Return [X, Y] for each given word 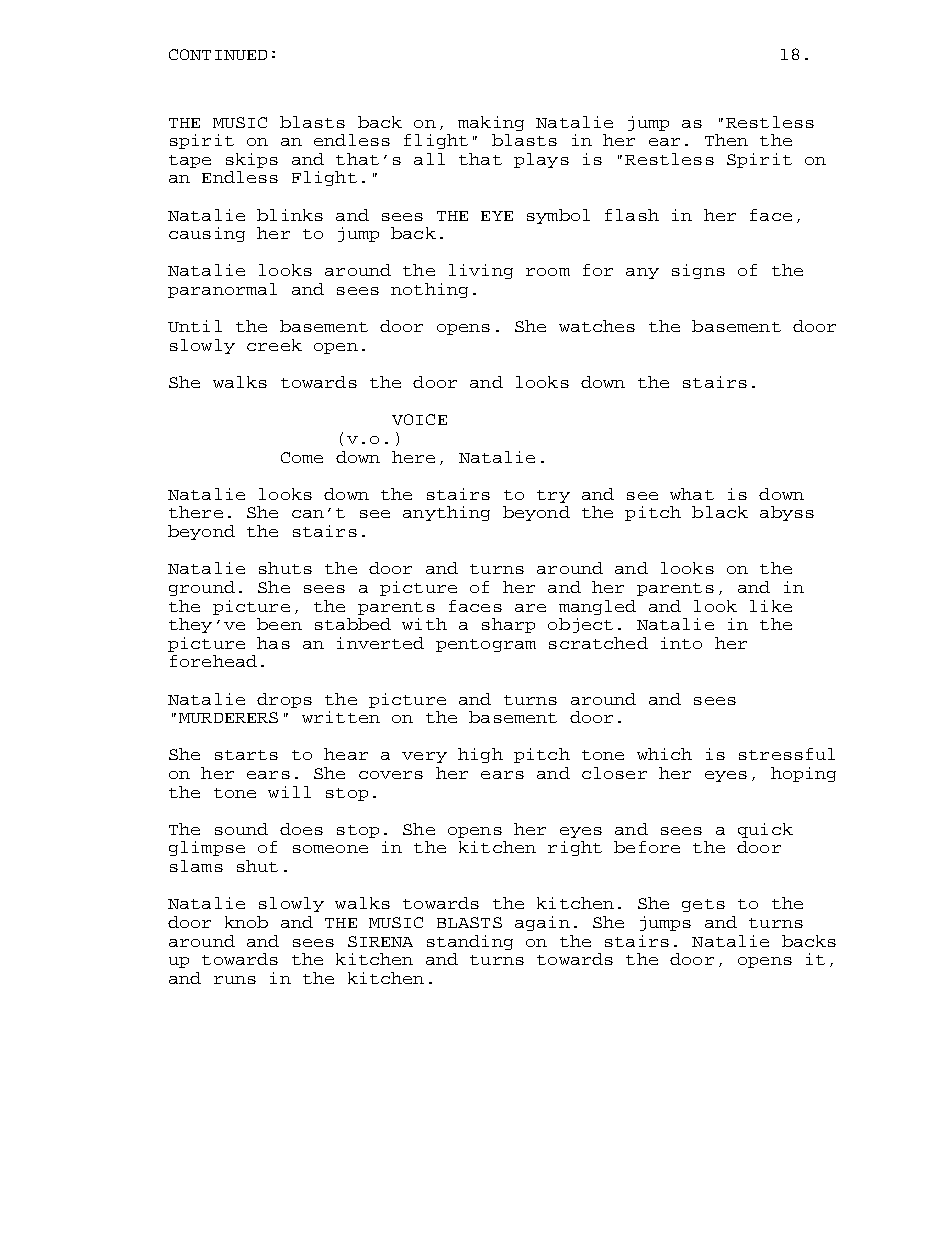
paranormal [222, 290]
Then [726, 140]
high [480, 755]
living [481, 271]
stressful [787, 754]
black [720, 512]
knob [246, 922]
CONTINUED [218, 54]
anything [446, 513]
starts [246, 755]
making [491, 123]
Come [302, 457]
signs [698, 271]
